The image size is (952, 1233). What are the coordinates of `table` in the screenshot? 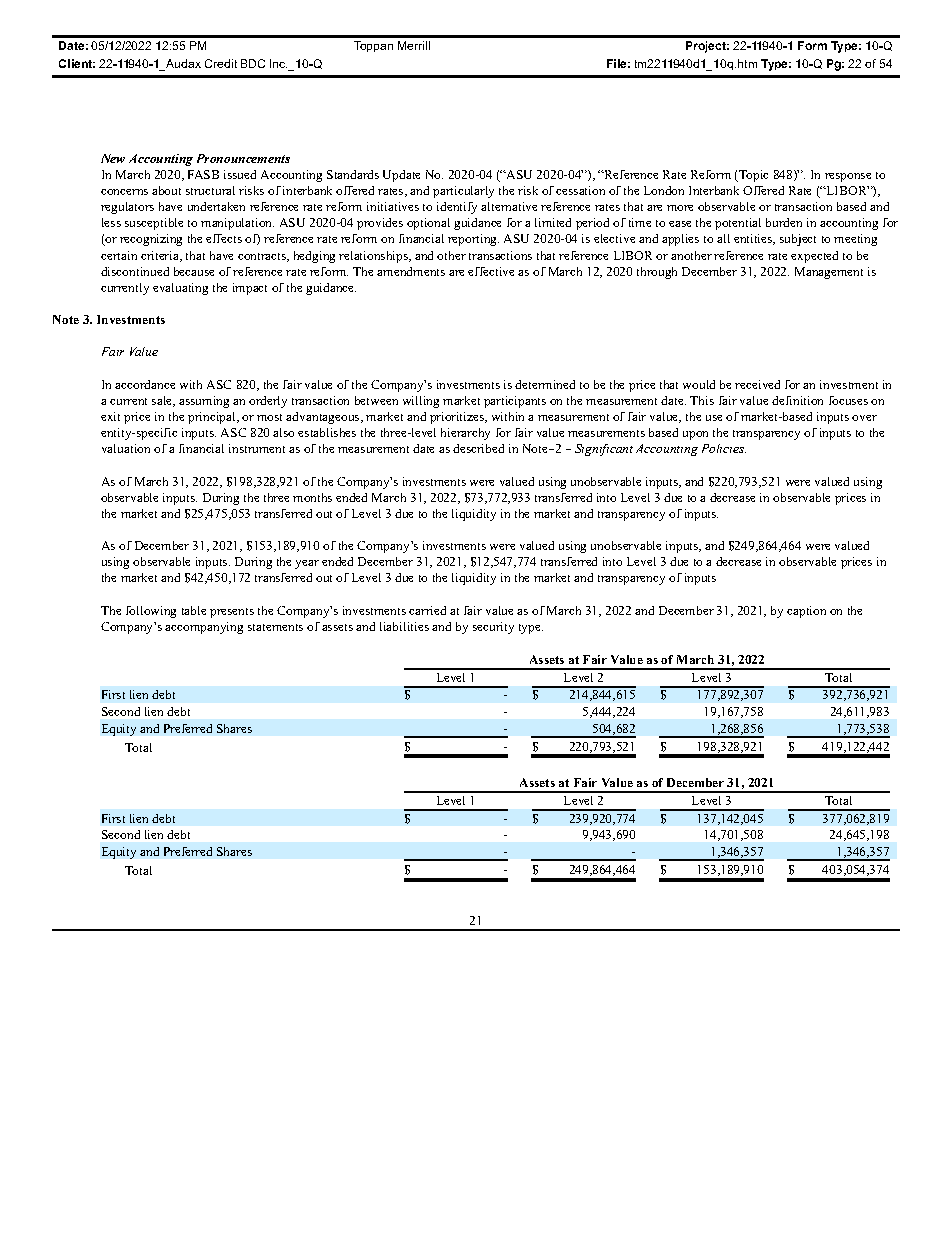 It's located at (194, 610).
